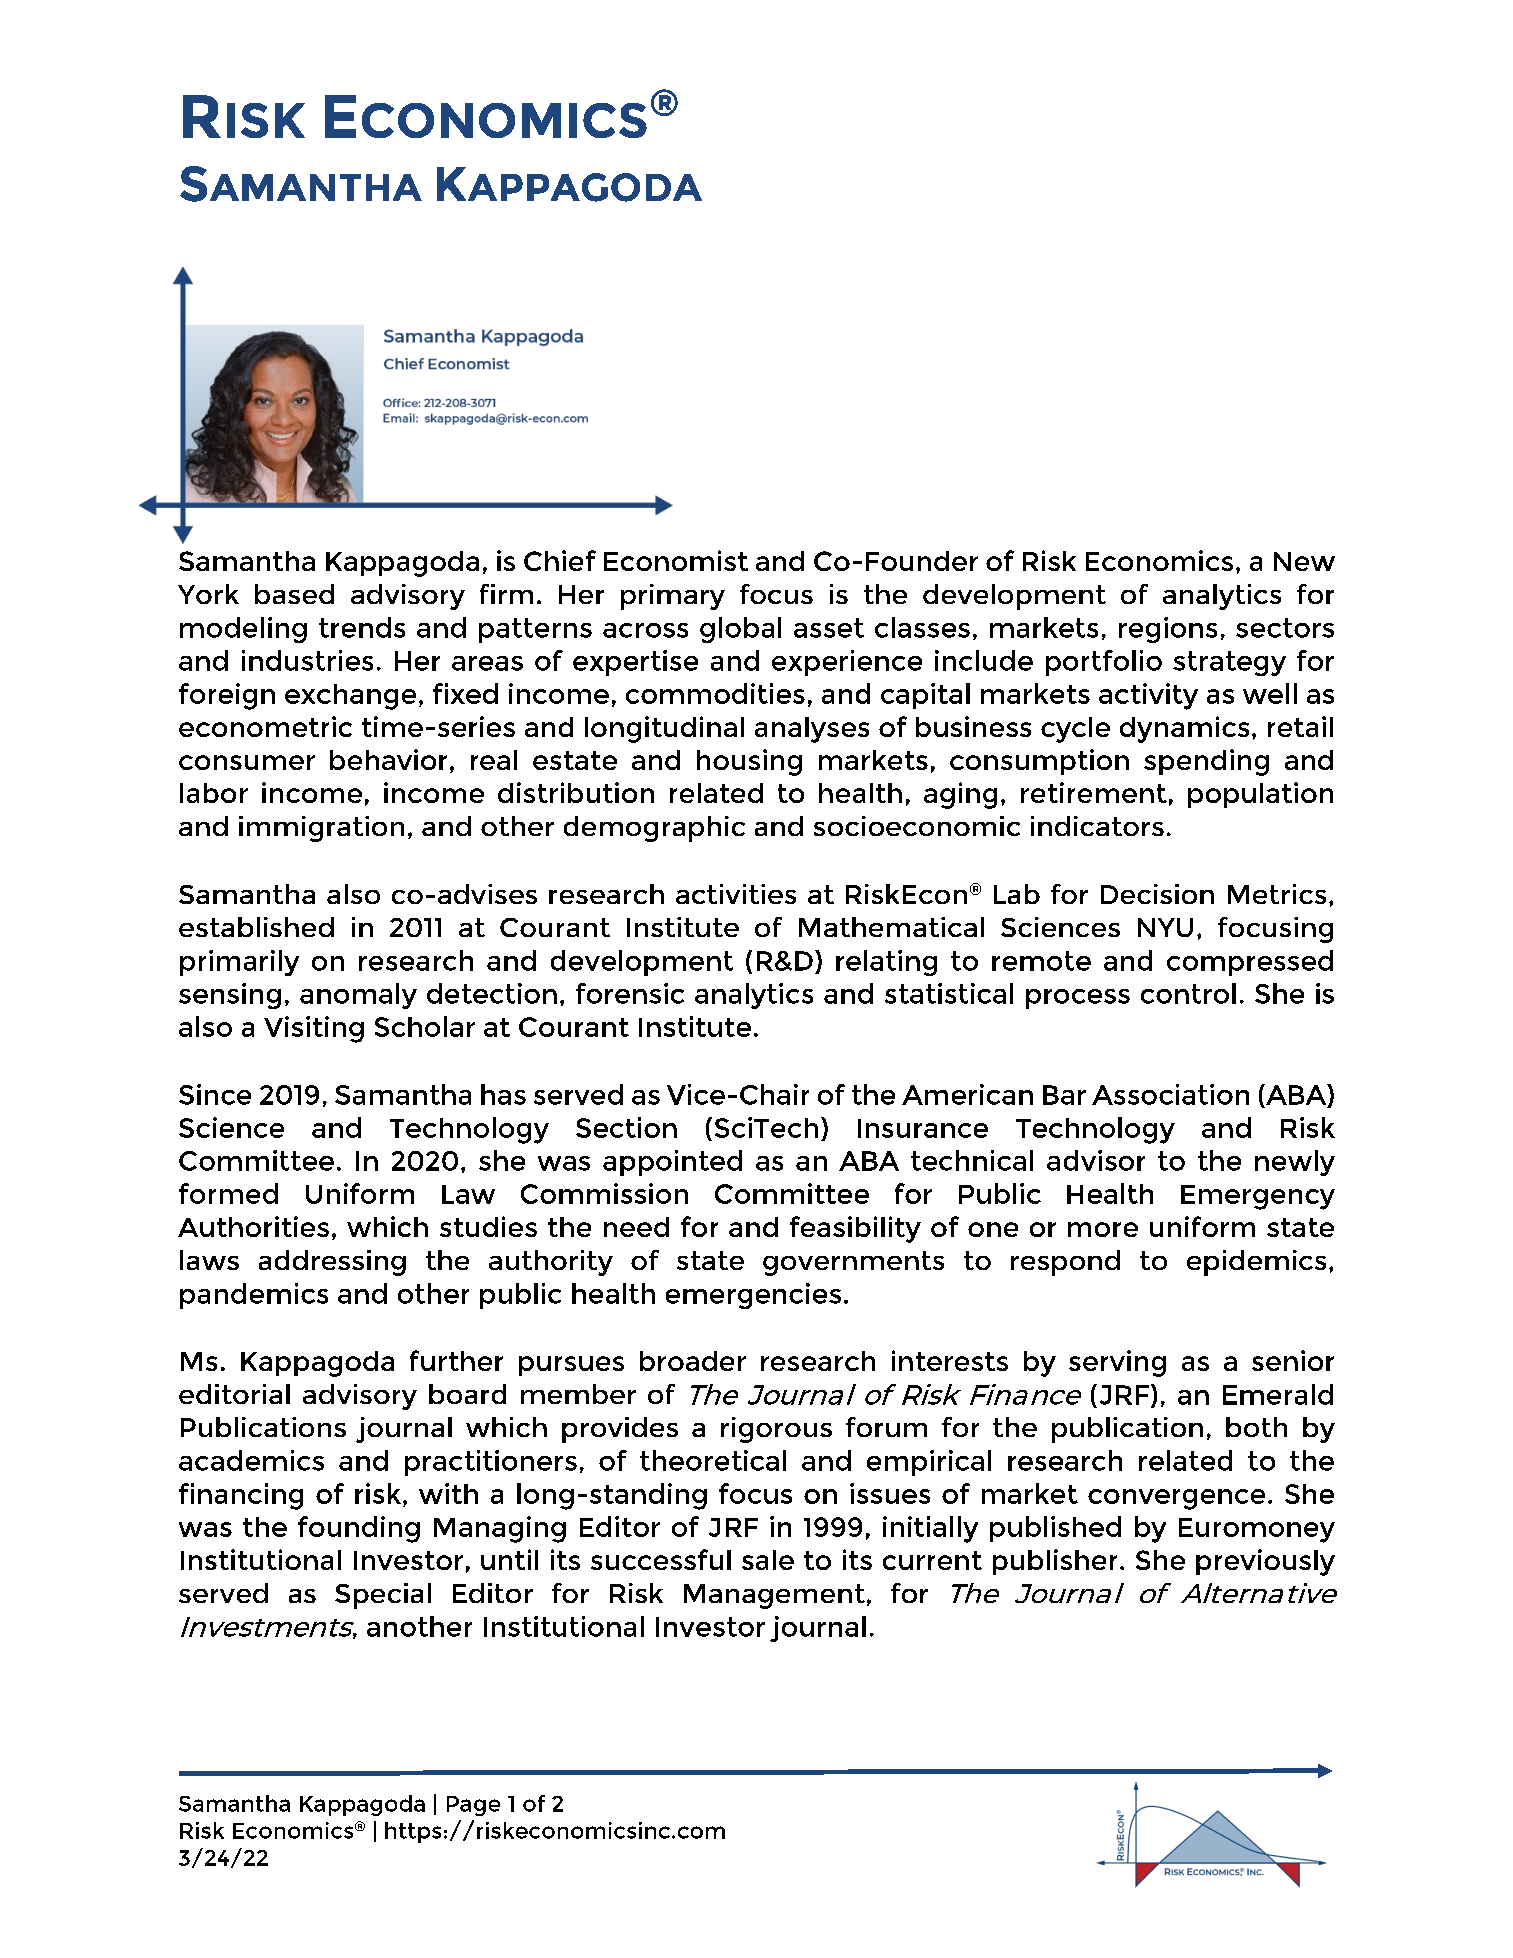 The image size is (1513, 1958). What do you see at coordinates (473, 1806) in the page?
I see `Page` at bounding box center [473, 1806].
